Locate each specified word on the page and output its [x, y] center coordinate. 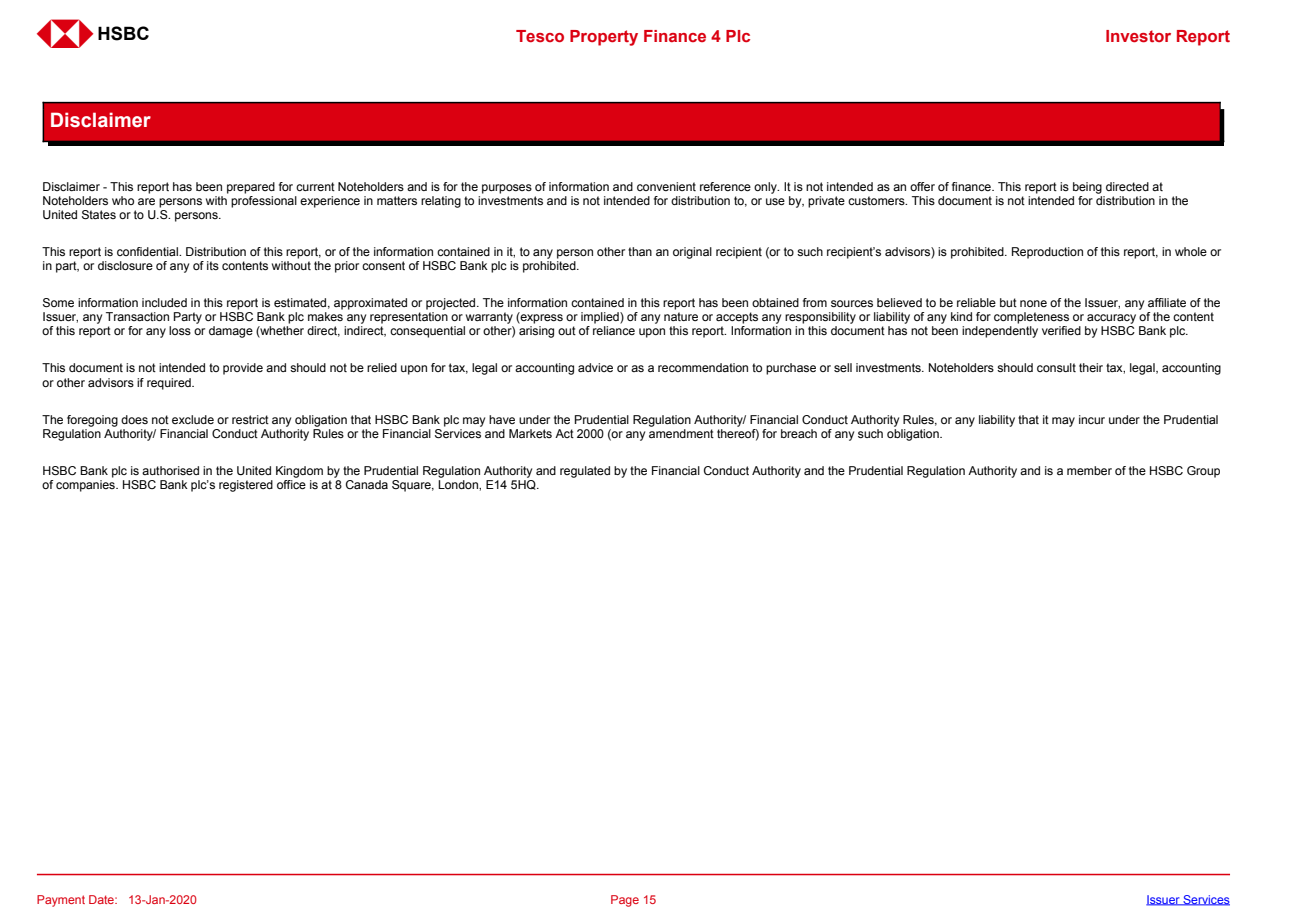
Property [604, 38]
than [640, 251]
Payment [61, 901]
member [1089, 470]
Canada [367, 484]
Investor [1138, 36]
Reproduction [1047, 253]
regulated [585, 472]
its [213, 265]
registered [246, 486]
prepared [251, 188]
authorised [170, 470]
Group [1203, 472]
